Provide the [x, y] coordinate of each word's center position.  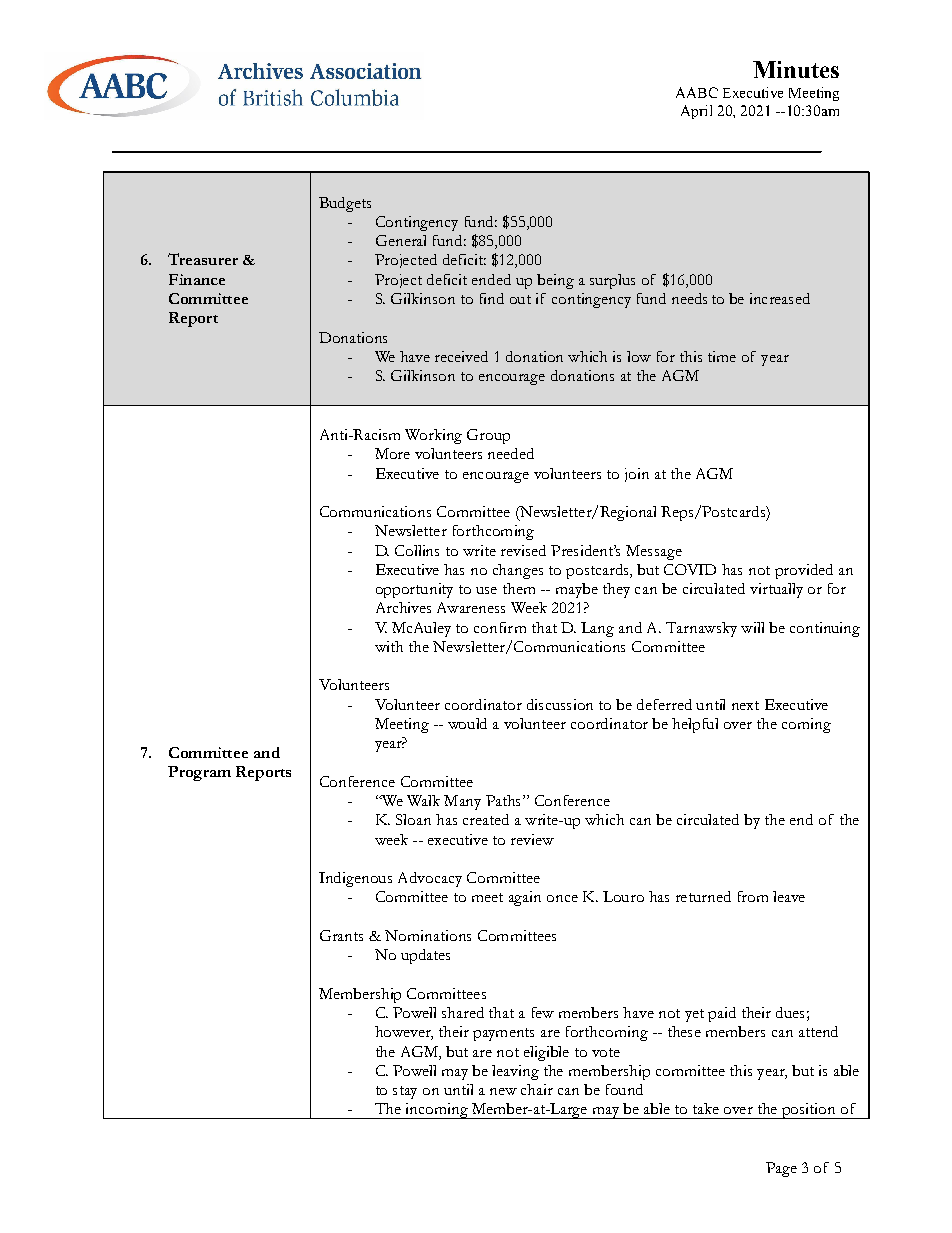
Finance [197, 279]
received [461, 356]
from [753, 896]
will [752, 627]
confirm [500, 627]
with [389, 646]
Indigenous [355, 879]
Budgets [345, 204]
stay [405, 1092]
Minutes [796, 69]
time [722, 356]
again [525, 898]
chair [537, 1089]
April [696, 112]
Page [781, 1169]
